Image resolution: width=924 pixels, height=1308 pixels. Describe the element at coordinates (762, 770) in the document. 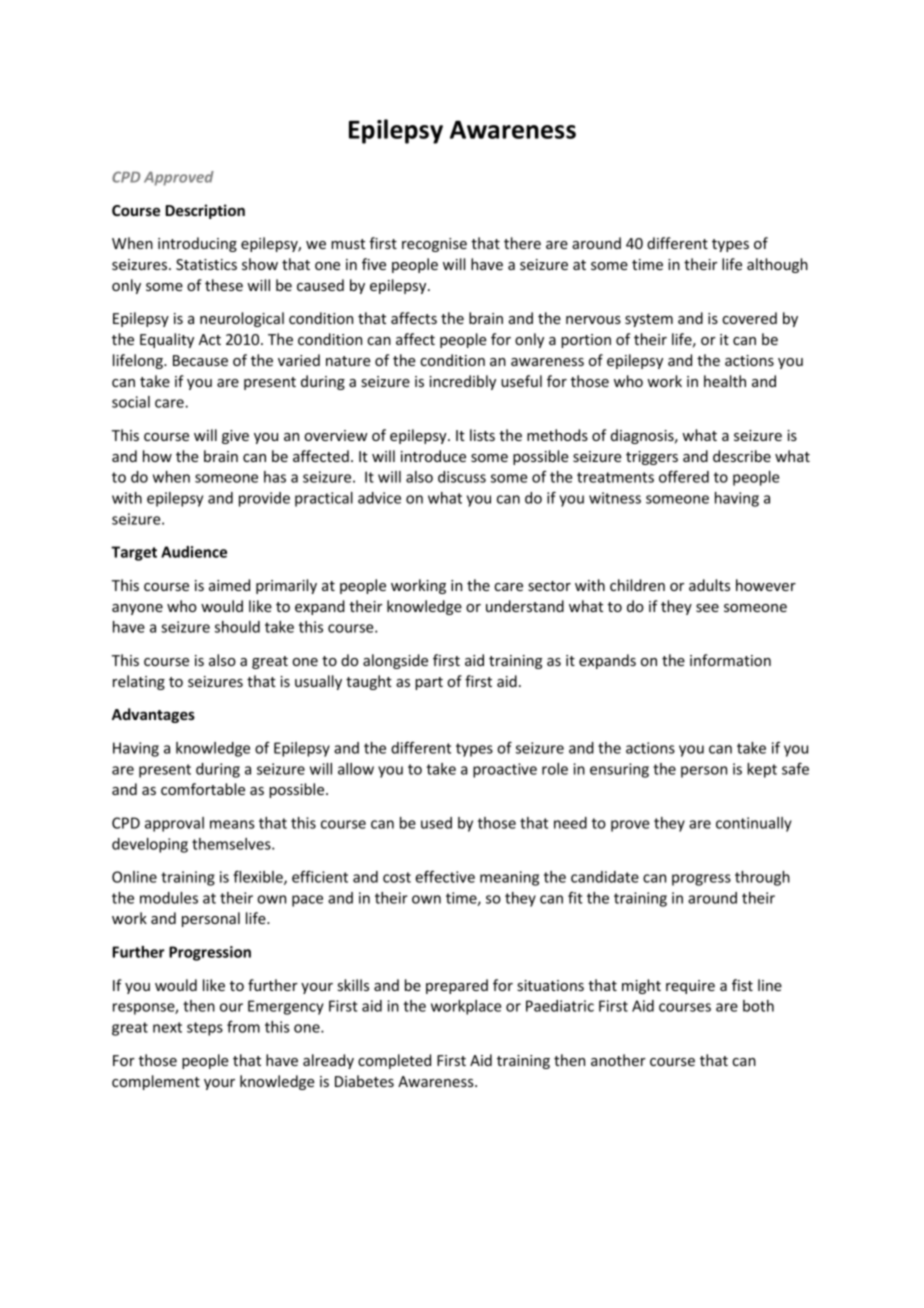

I see `kept` at that location.
